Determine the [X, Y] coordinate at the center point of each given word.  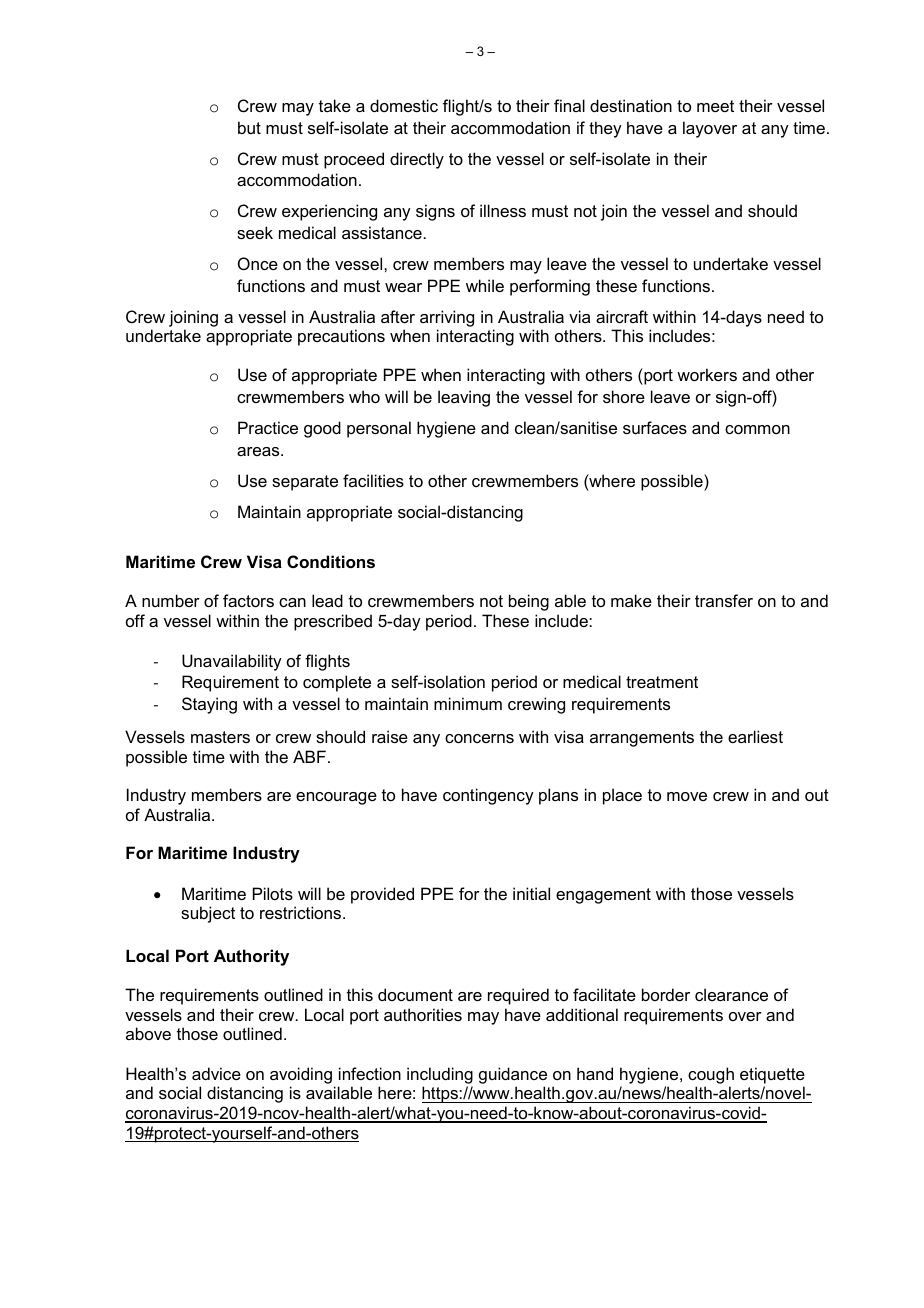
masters [220, 737]
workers [707, 374]
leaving [464, 398]
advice [216, 1073]
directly [417, 160]
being [529, 602]
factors [248, 600]
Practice [268, 427]
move [687, 796]
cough [711, 1075]
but [249, 127]
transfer [724, 600]
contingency [488, 796]
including [440, 1075]
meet [715, 106]
